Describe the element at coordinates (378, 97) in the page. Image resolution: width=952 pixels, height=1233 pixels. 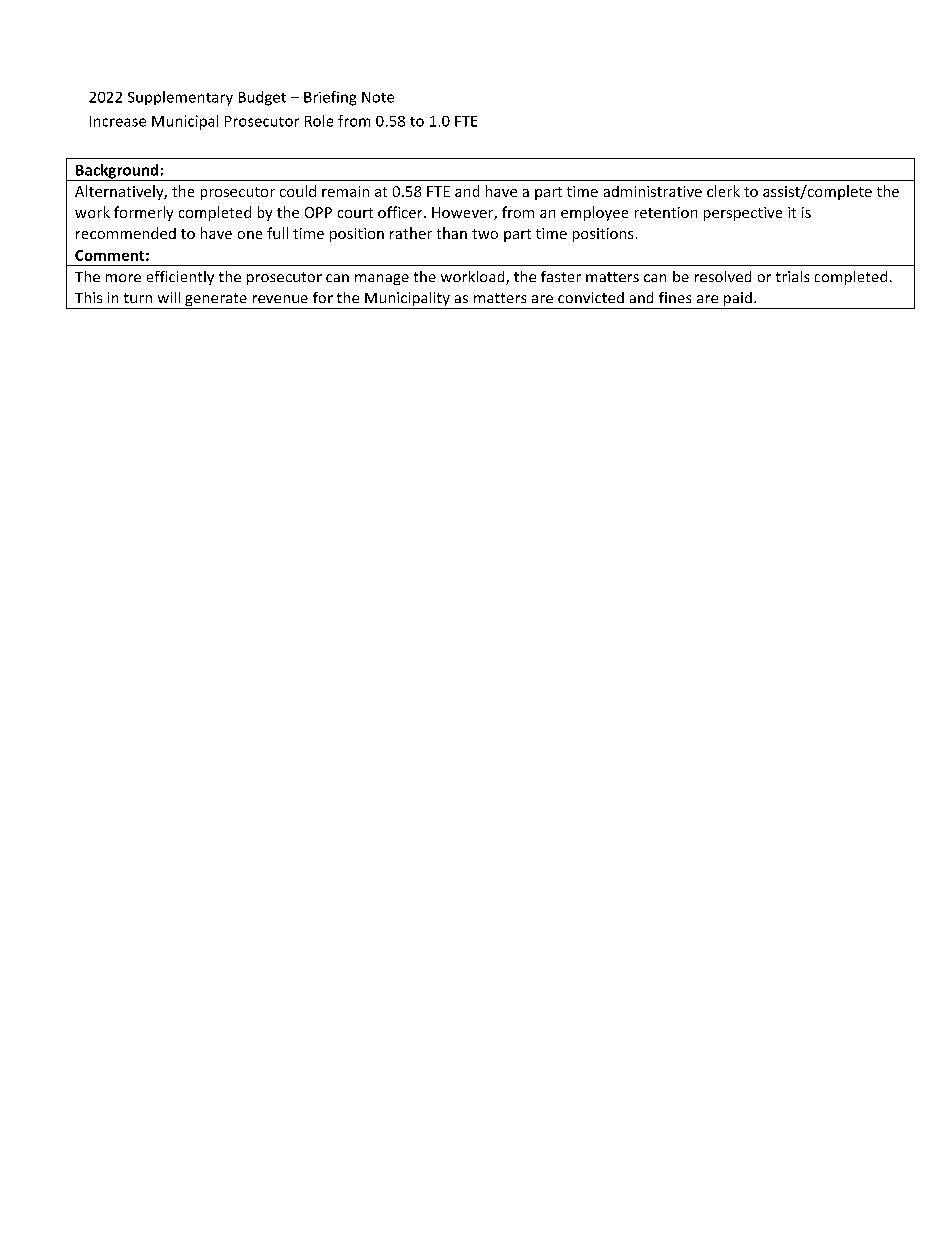
I see `Note` at that location.
